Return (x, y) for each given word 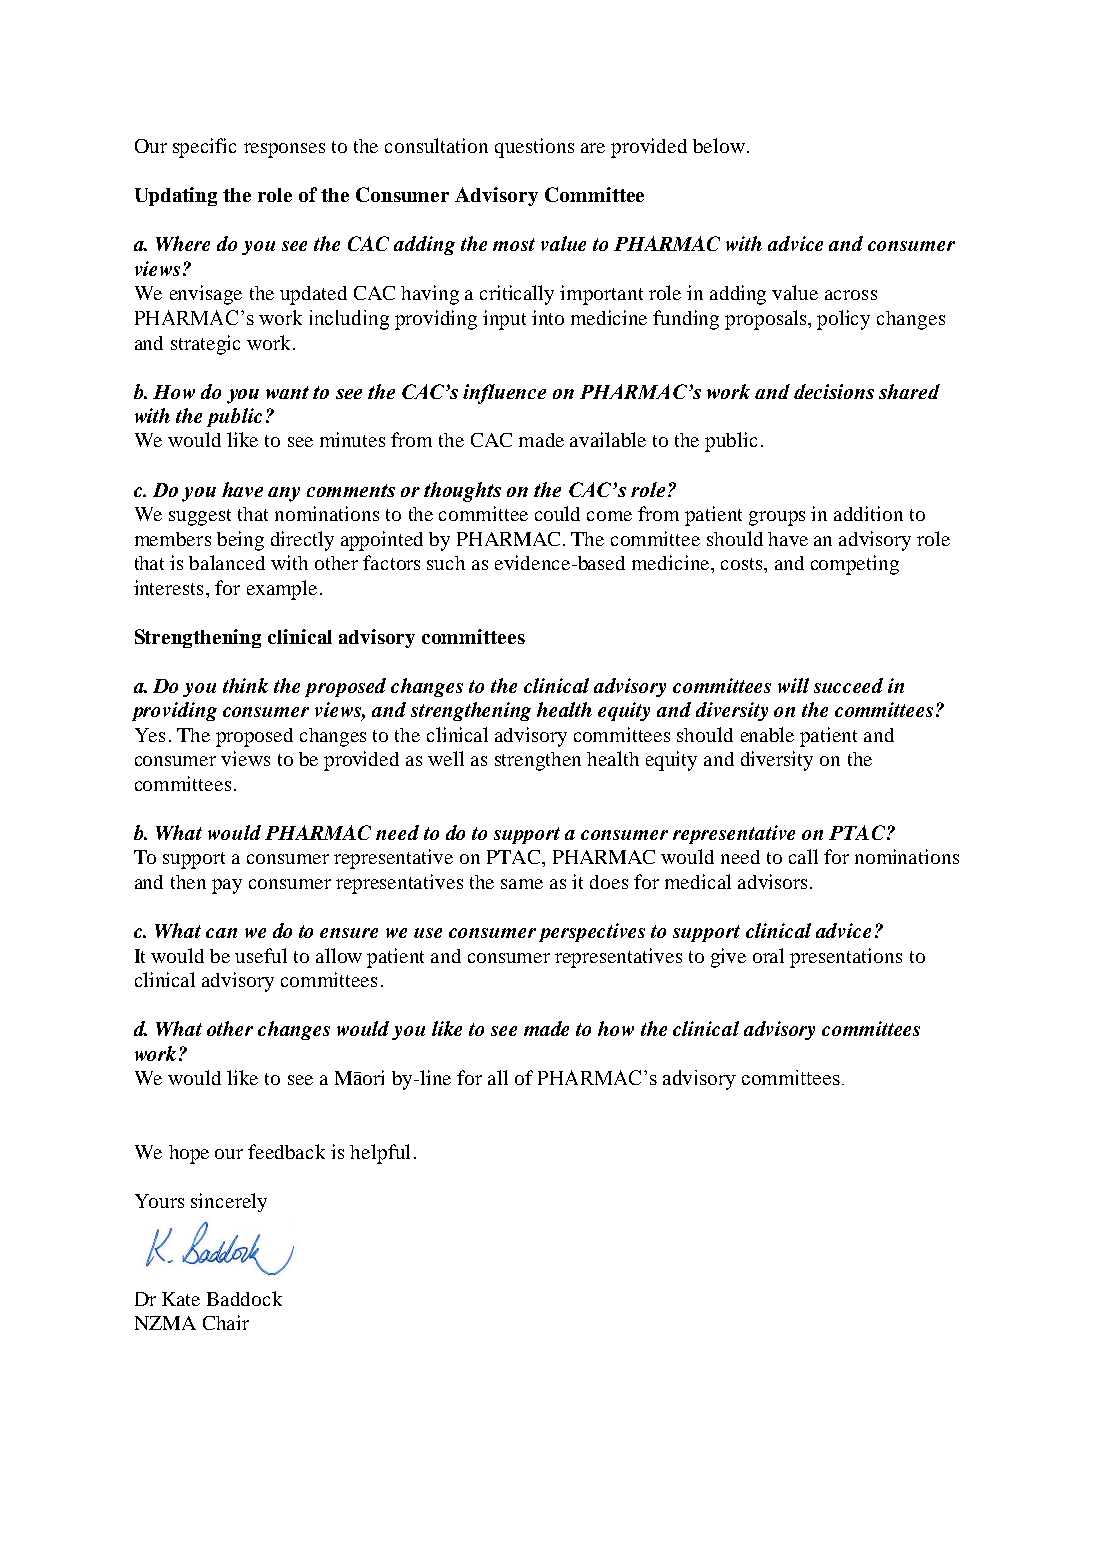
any (284, 494)
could (557, 513)
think (245, 685)
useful (261, 955)
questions (534, 148)
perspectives (592, 932)
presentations (846, 958)
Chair (226, 1322)
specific (204, 148)
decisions (834, 391)
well (446, 758)
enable (767, 734)
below (719, 145)
